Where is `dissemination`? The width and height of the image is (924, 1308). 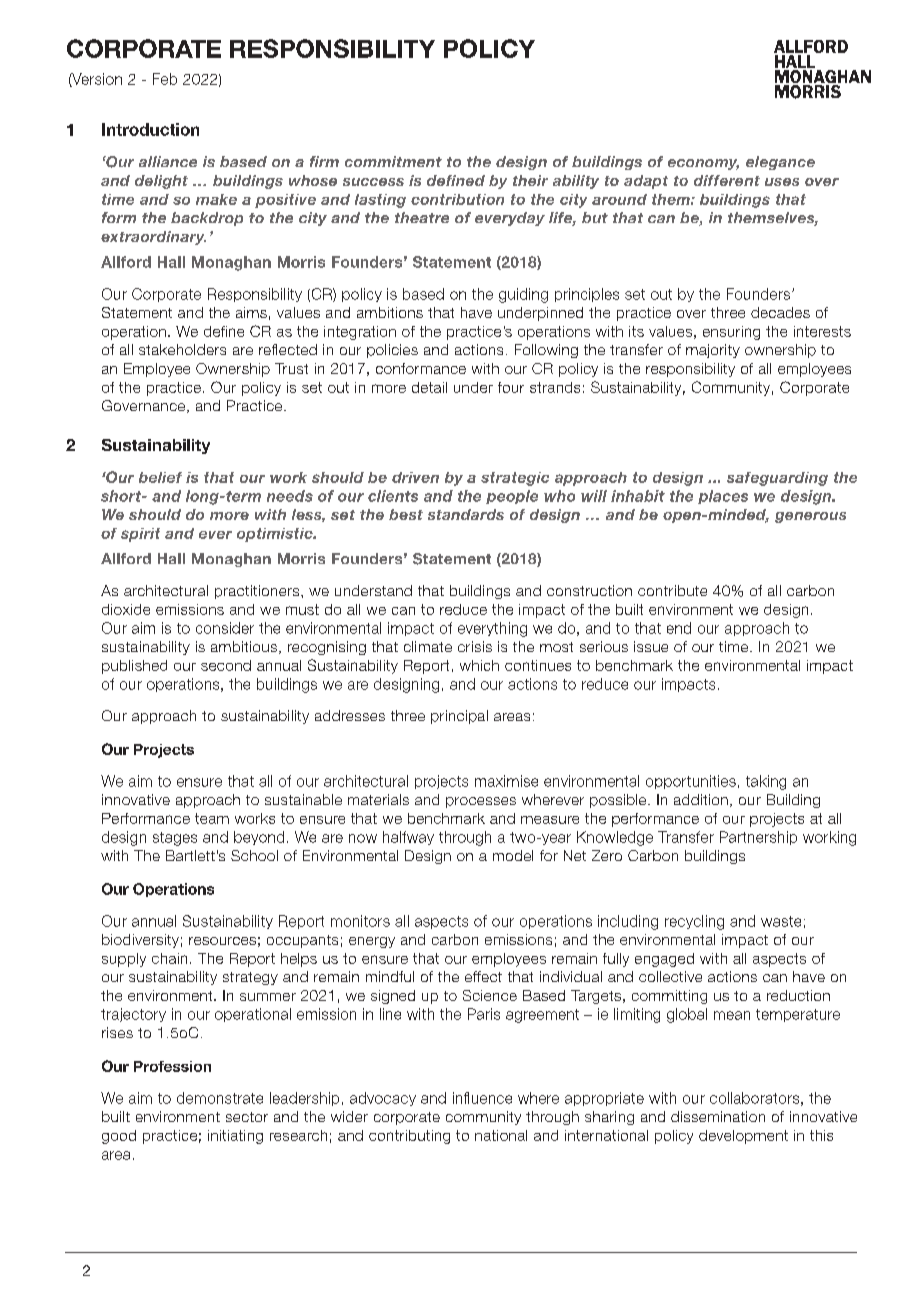 dissemination is located at coordinates (718, 1116).
